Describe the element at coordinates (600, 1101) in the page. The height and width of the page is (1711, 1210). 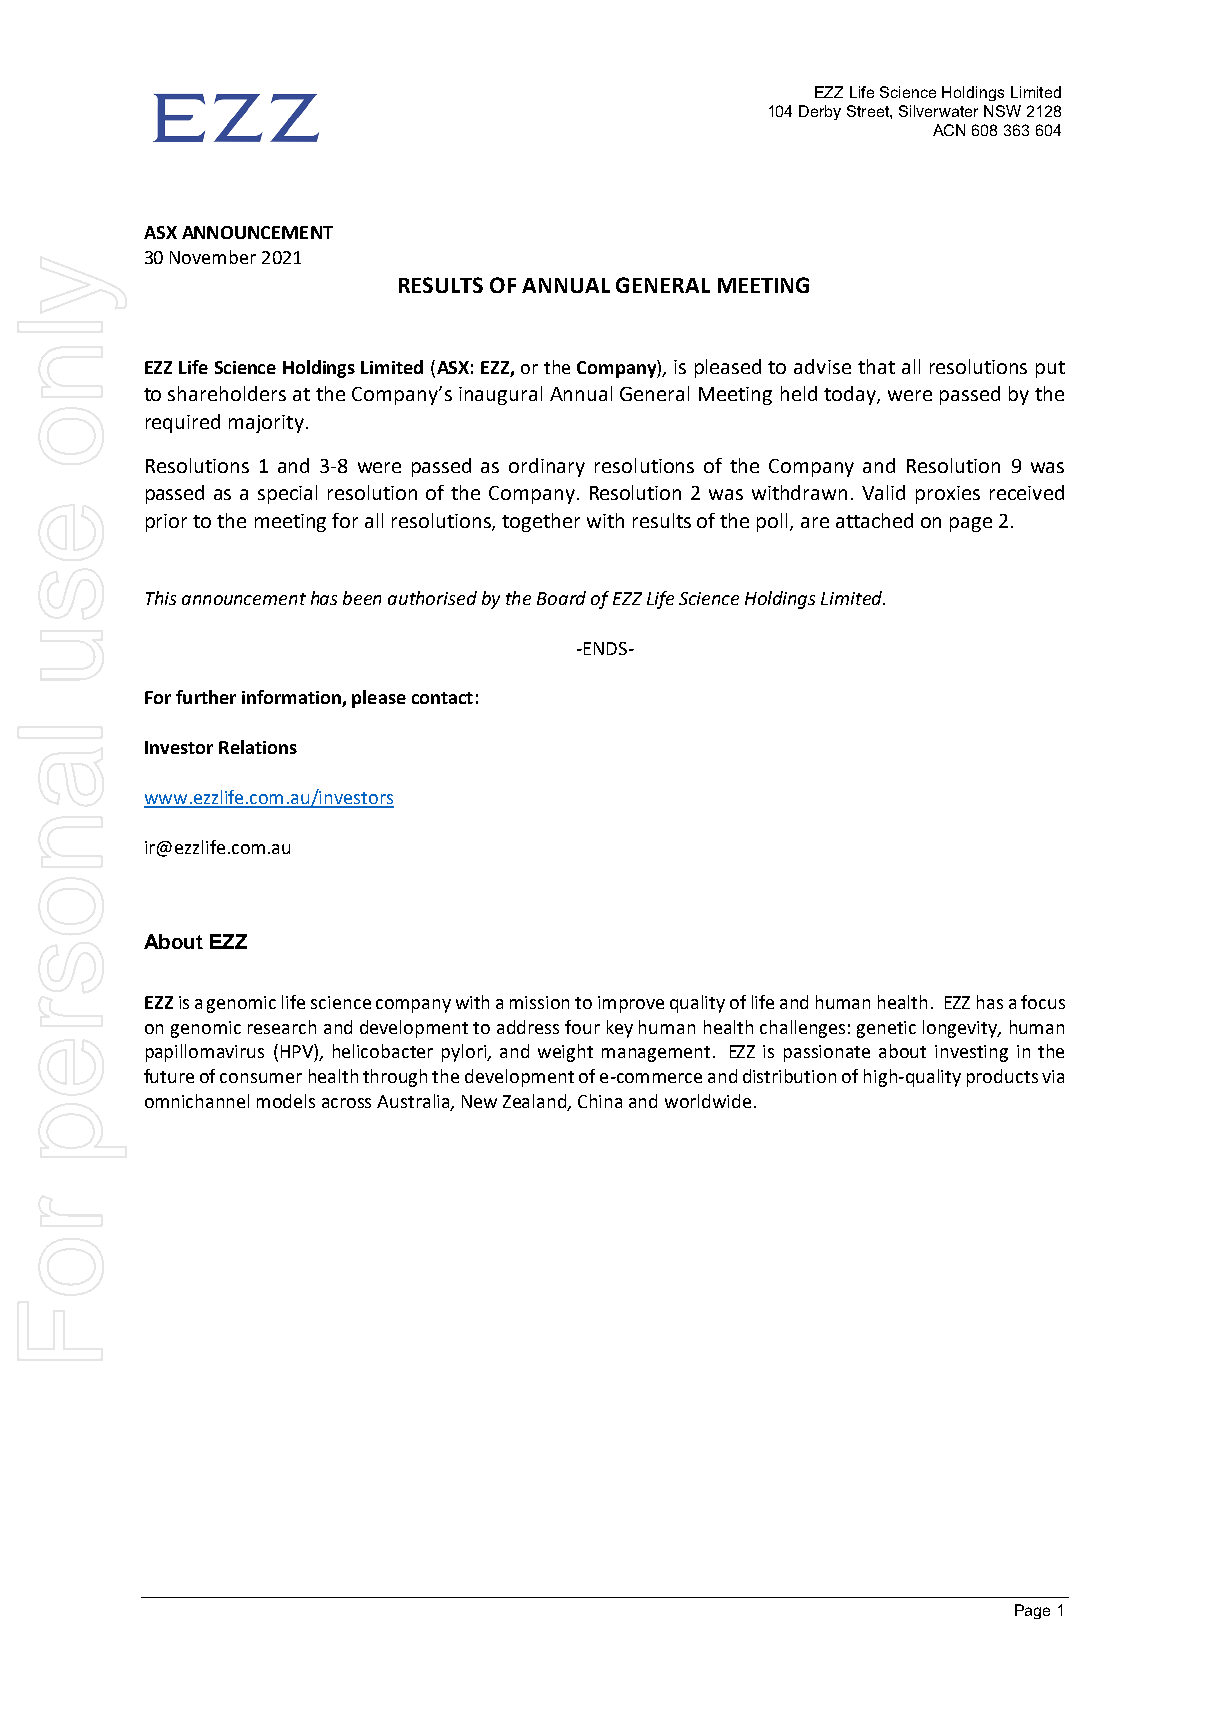
I see `China` at that location.
